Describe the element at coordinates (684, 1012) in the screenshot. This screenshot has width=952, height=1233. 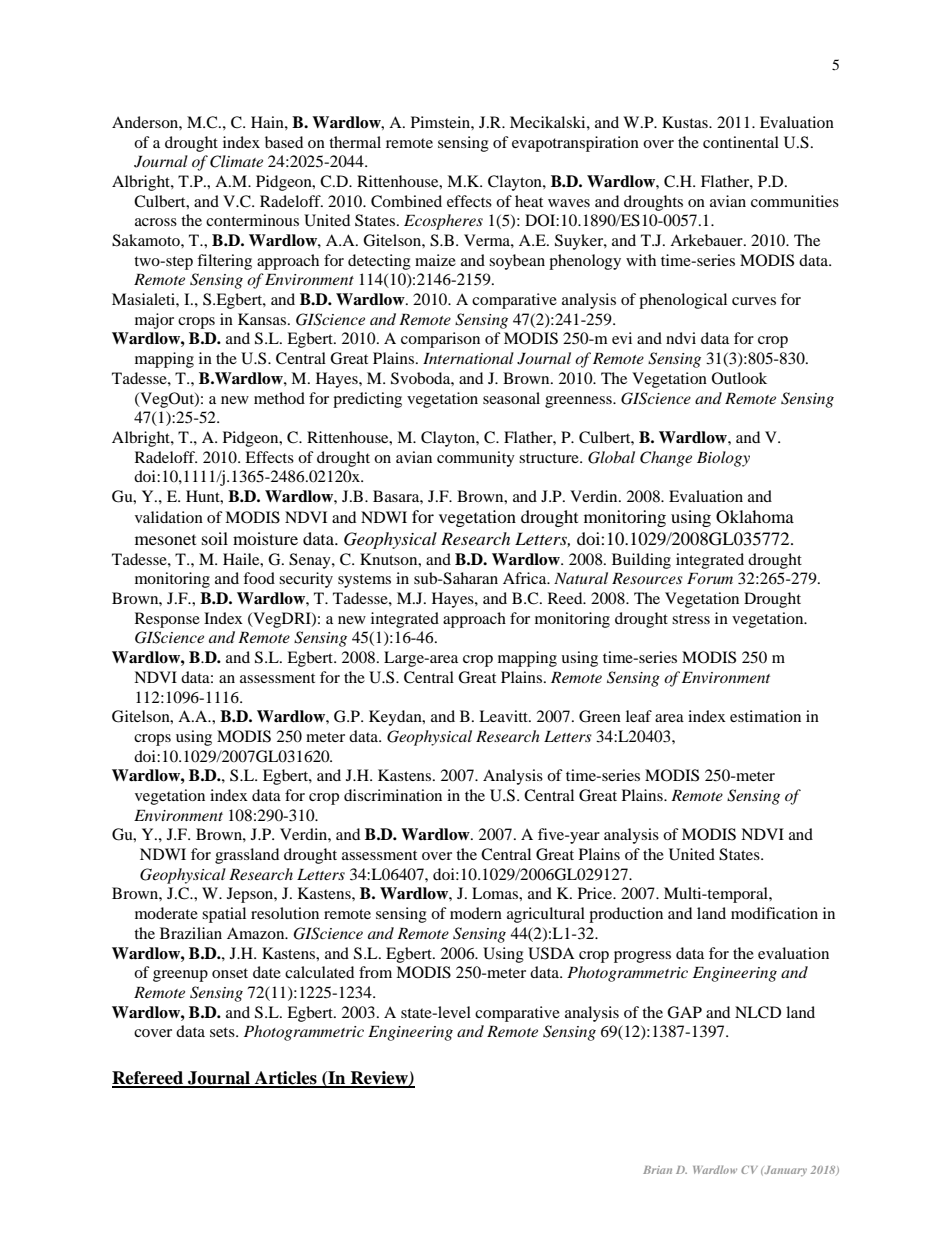
I see `GAP` at that location.
